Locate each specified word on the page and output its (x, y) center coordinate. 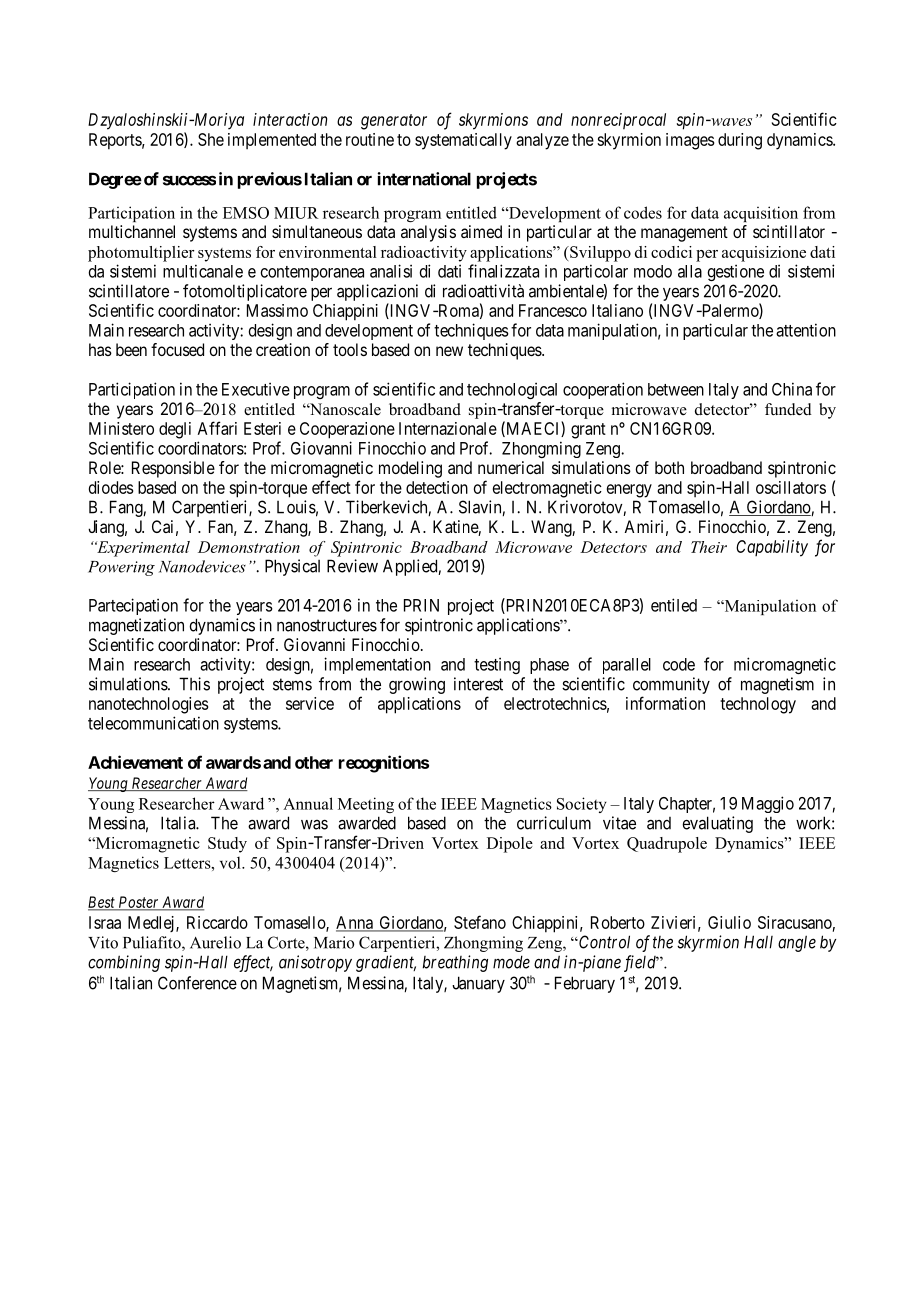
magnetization (136, 626)
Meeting (366, 805)
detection (437, 487)
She (211, 139)
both (669, 467)
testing (497, 665)
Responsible (173, 469)
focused (177, 349)
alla (690, 271)
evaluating (717, 824)
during (740, 141)
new (449, 351)
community (671, 685)
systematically (463, 141)
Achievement (135, 762)
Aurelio (215, 942)
